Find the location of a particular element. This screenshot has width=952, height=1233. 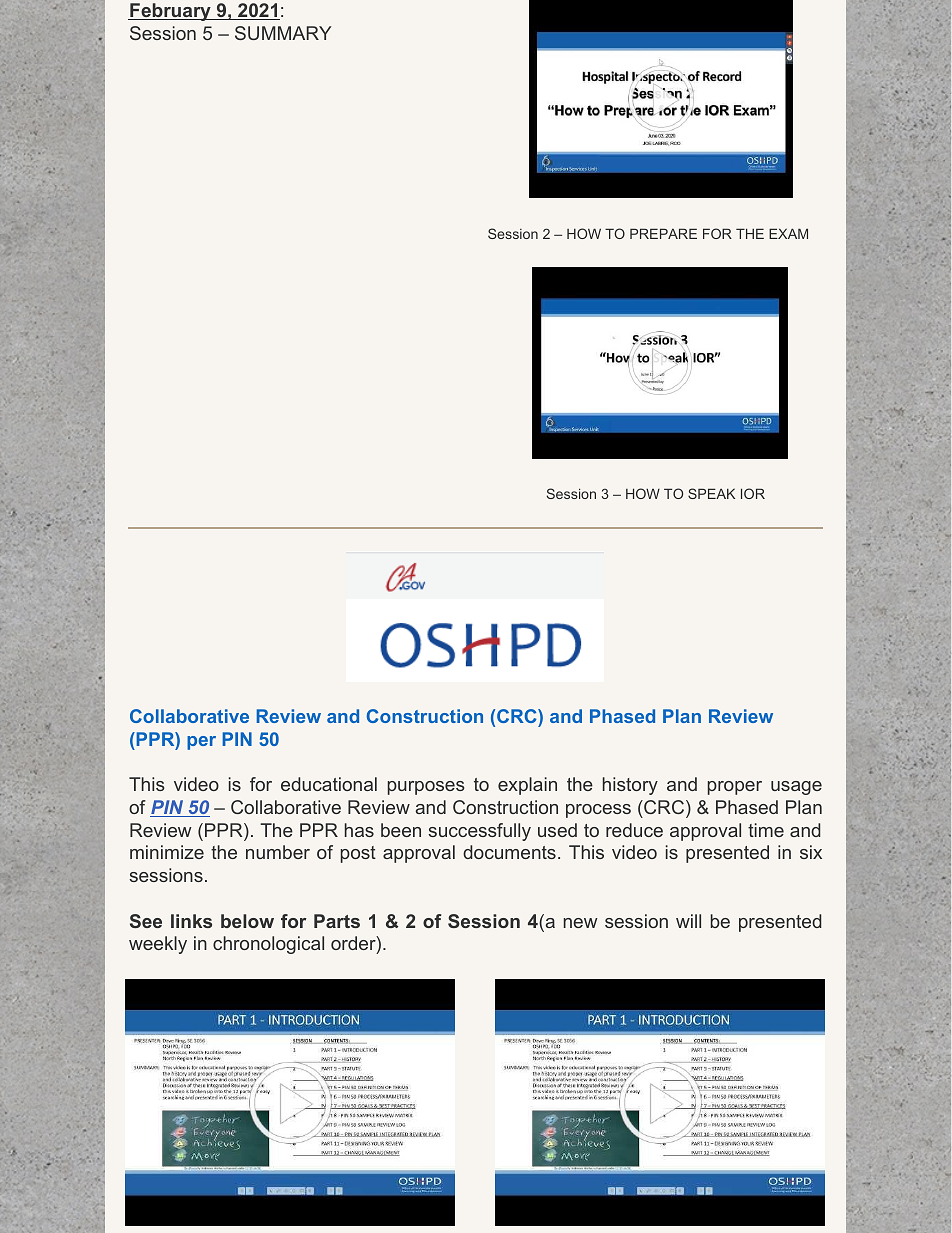

SUMMARY is located at coordinates (283, 33).
